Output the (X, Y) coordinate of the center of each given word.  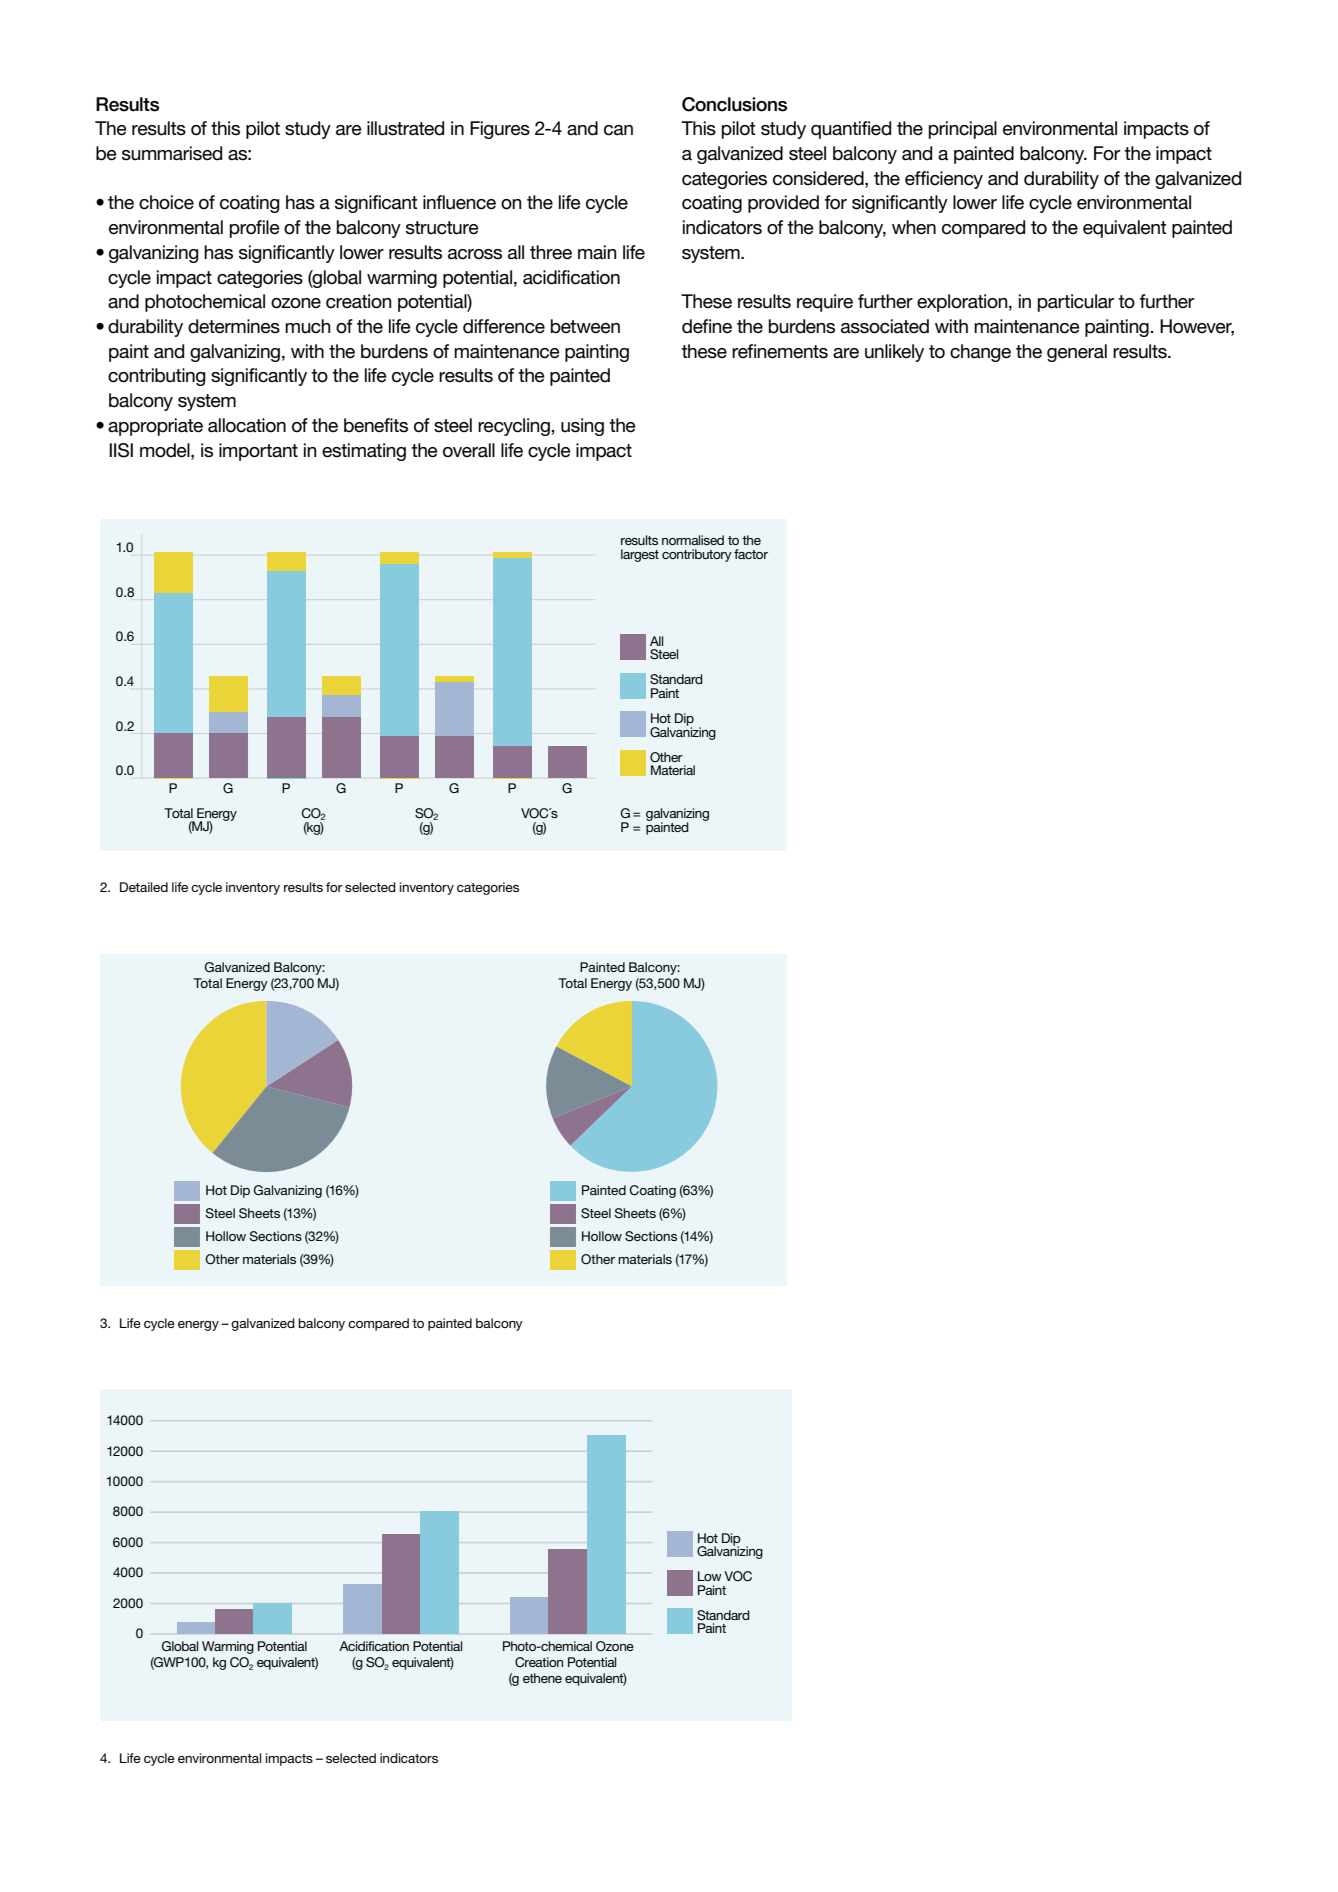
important (258, 452)
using (582, 427)
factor (751, 554)
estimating (364, 452)
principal (963, 130)
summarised (172, 153)
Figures (500, 130)
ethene (542, 1678)
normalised (693, 540)
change (980, 353)
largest (640, 555)
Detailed (144, 887)
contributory (697, 555)
